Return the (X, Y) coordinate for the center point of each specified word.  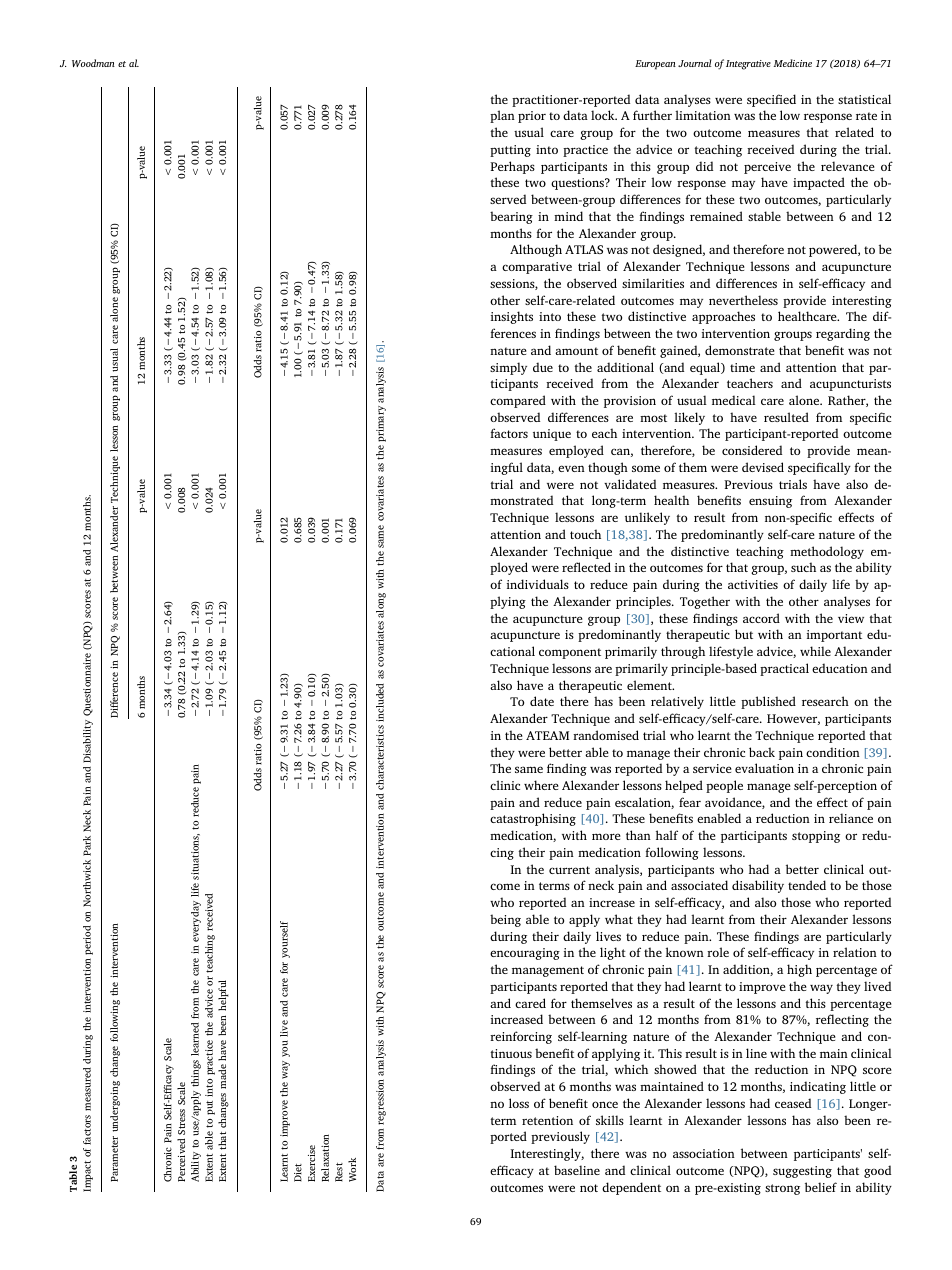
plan (502, 116)
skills (610, 1120)
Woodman (93, 63)
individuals (538, 584)
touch (585, 534)
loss (519, 1103)
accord (761, 618)
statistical (864, 99)
